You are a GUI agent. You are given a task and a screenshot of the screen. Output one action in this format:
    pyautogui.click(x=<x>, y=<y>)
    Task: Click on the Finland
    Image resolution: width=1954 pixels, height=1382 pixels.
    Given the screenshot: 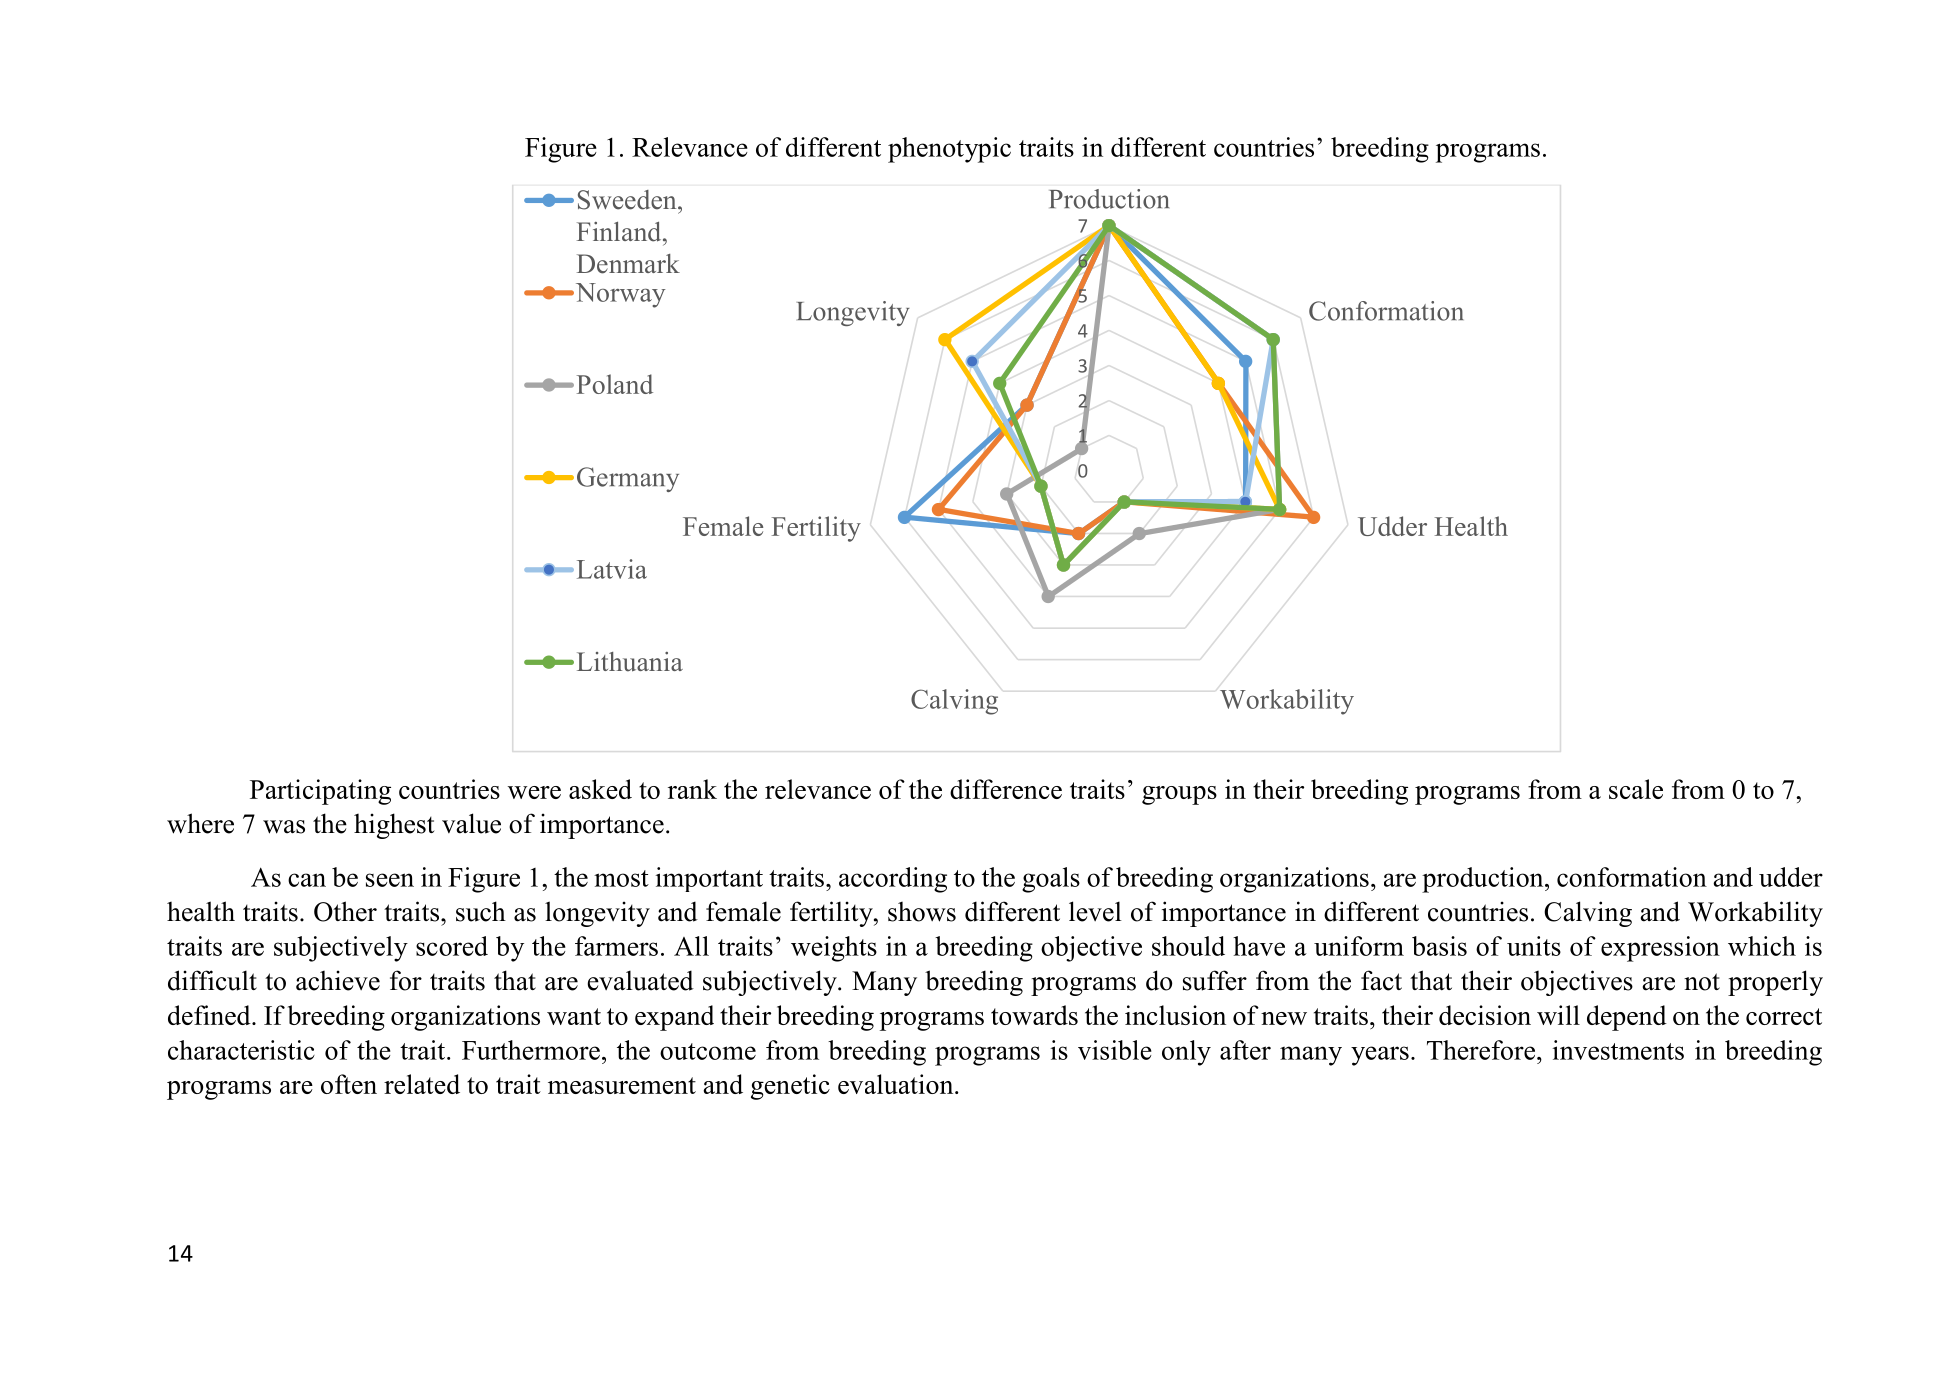 What is the action you would take?
    pyautogui.click(x=620, y=232)
